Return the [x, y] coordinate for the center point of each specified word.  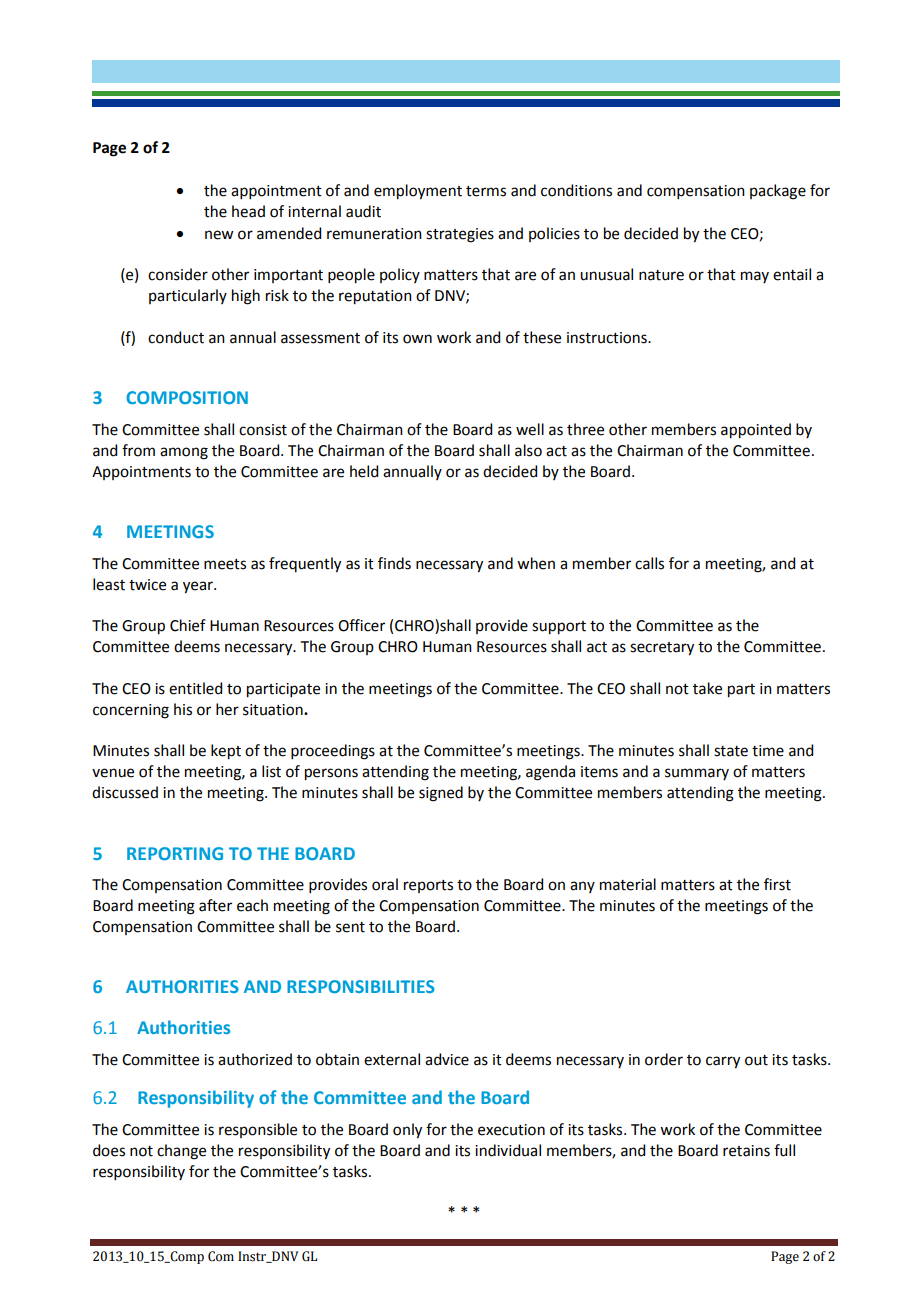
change [181, 1152]
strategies [460, 235]
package [778, 192]
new [219, 235]
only [407, 1131]
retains [746, 1151]
